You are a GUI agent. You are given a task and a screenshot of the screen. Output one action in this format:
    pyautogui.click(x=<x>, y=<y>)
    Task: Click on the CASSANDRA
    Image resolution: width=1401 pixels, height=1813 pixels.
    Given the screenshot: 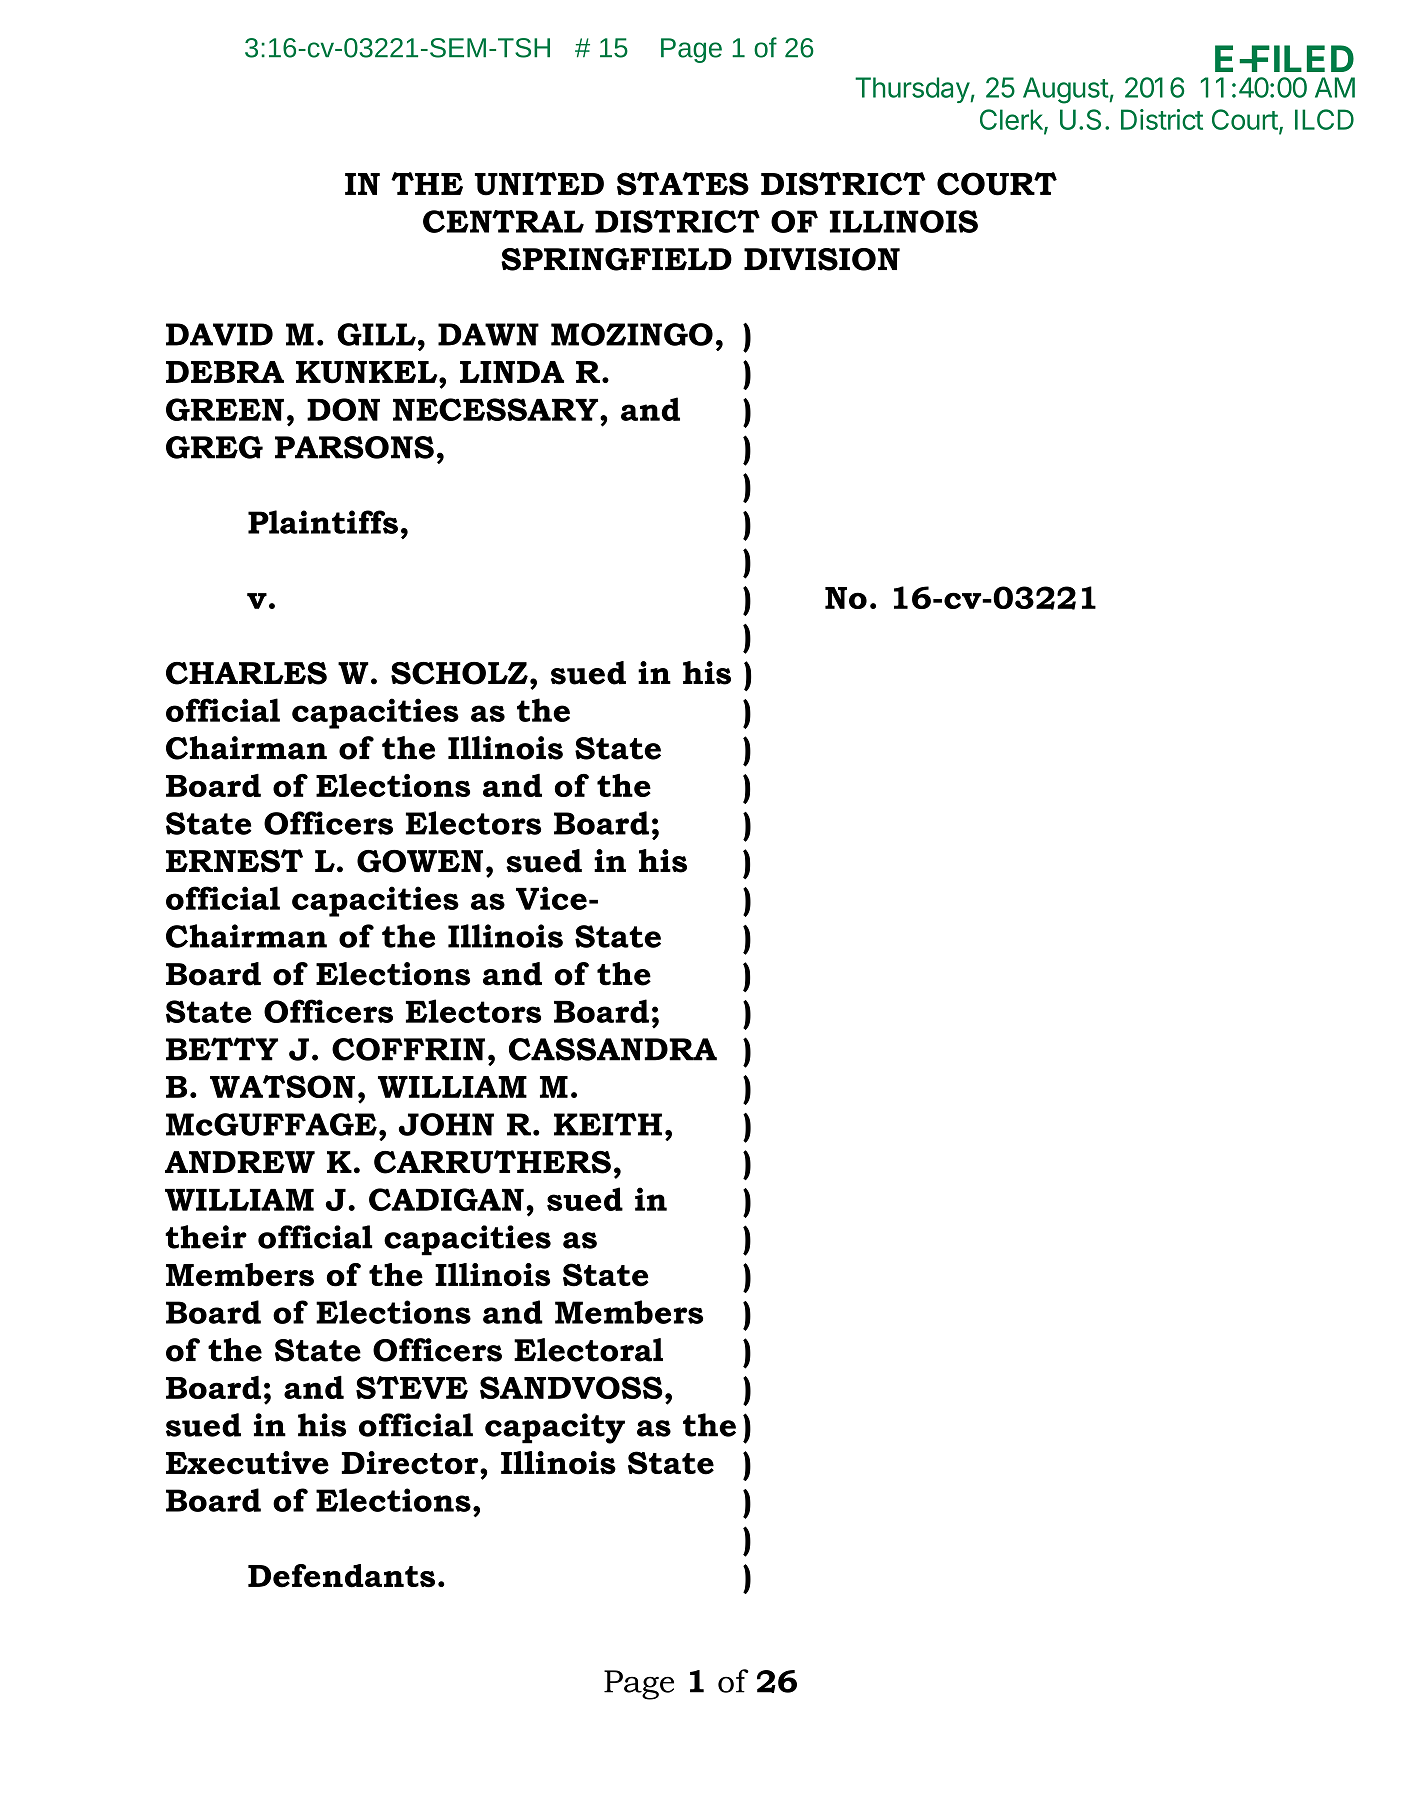 What is the action you would take?
    pyautogui.click(x=613, y=1049)
